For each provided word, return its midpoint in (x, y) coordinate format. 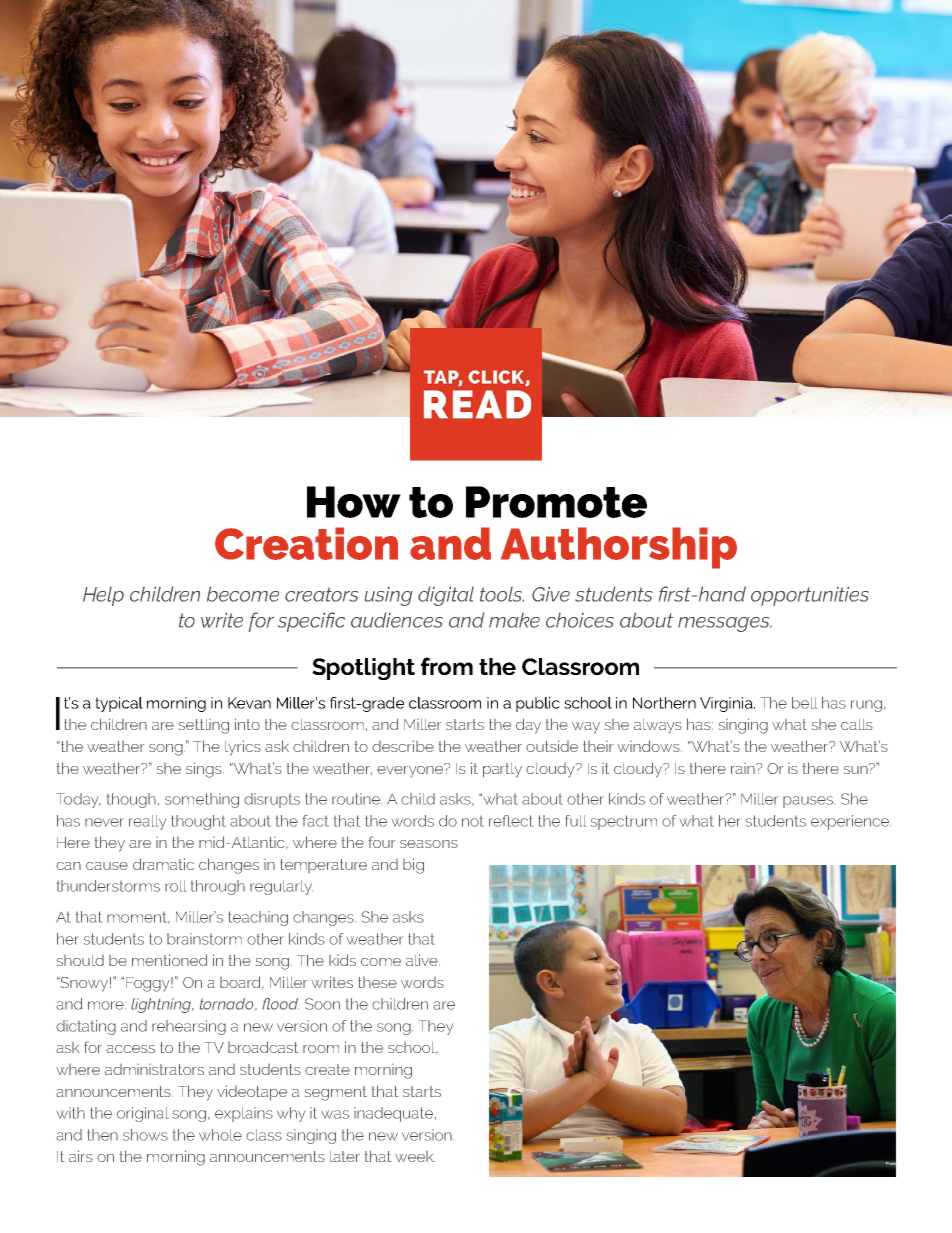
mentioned (169, 960)
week (415, 1156)
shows (145, 1135)
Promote (556, 502)
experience (851, 822)
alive (423, 960)
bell (804, 703)
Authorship (619, 548)
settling (204, 726)
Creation (306, 543)
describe (403, 746)
